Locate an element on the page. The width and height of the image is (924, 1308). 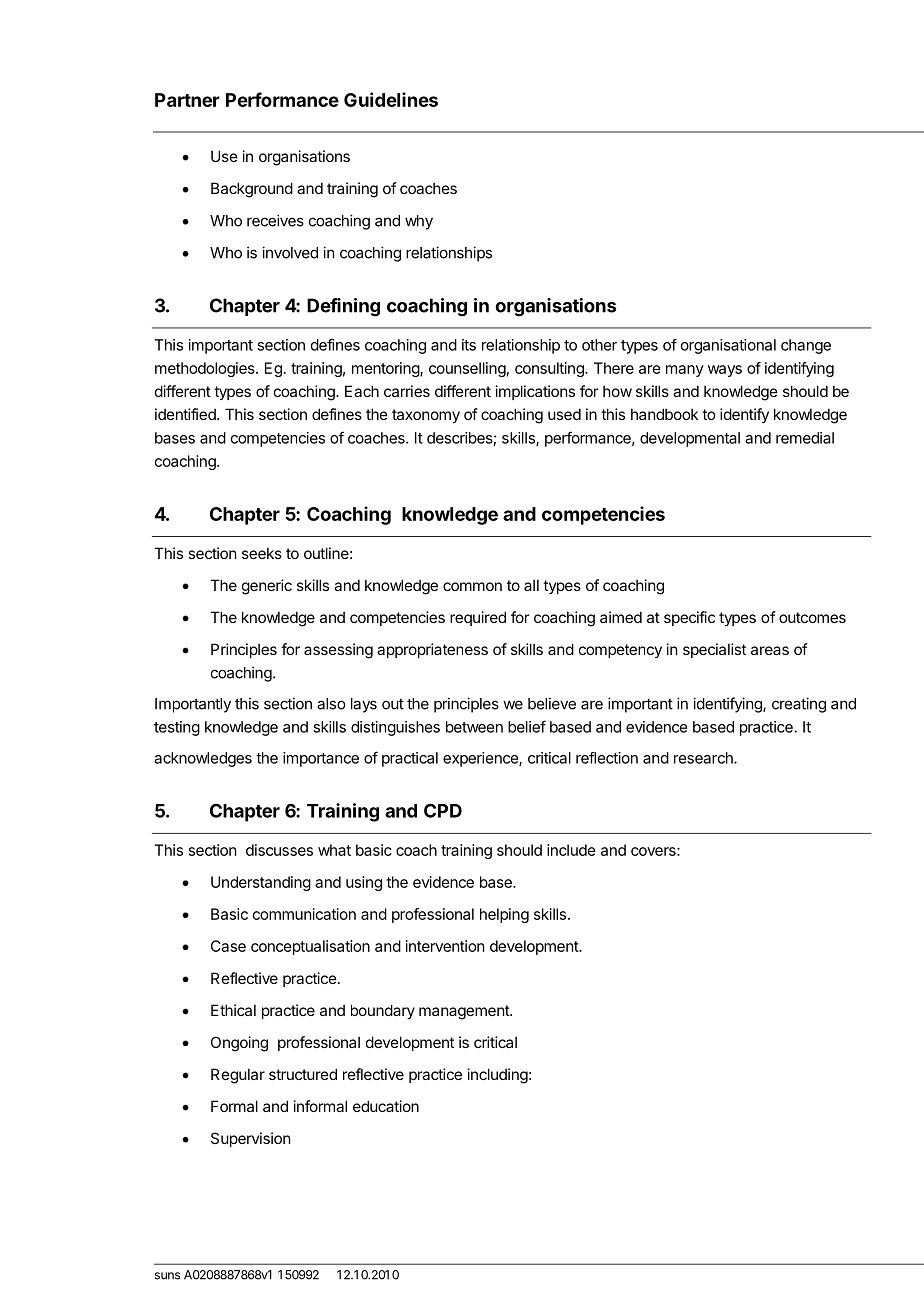
Guidelines is located at coordinates (391, 99).
